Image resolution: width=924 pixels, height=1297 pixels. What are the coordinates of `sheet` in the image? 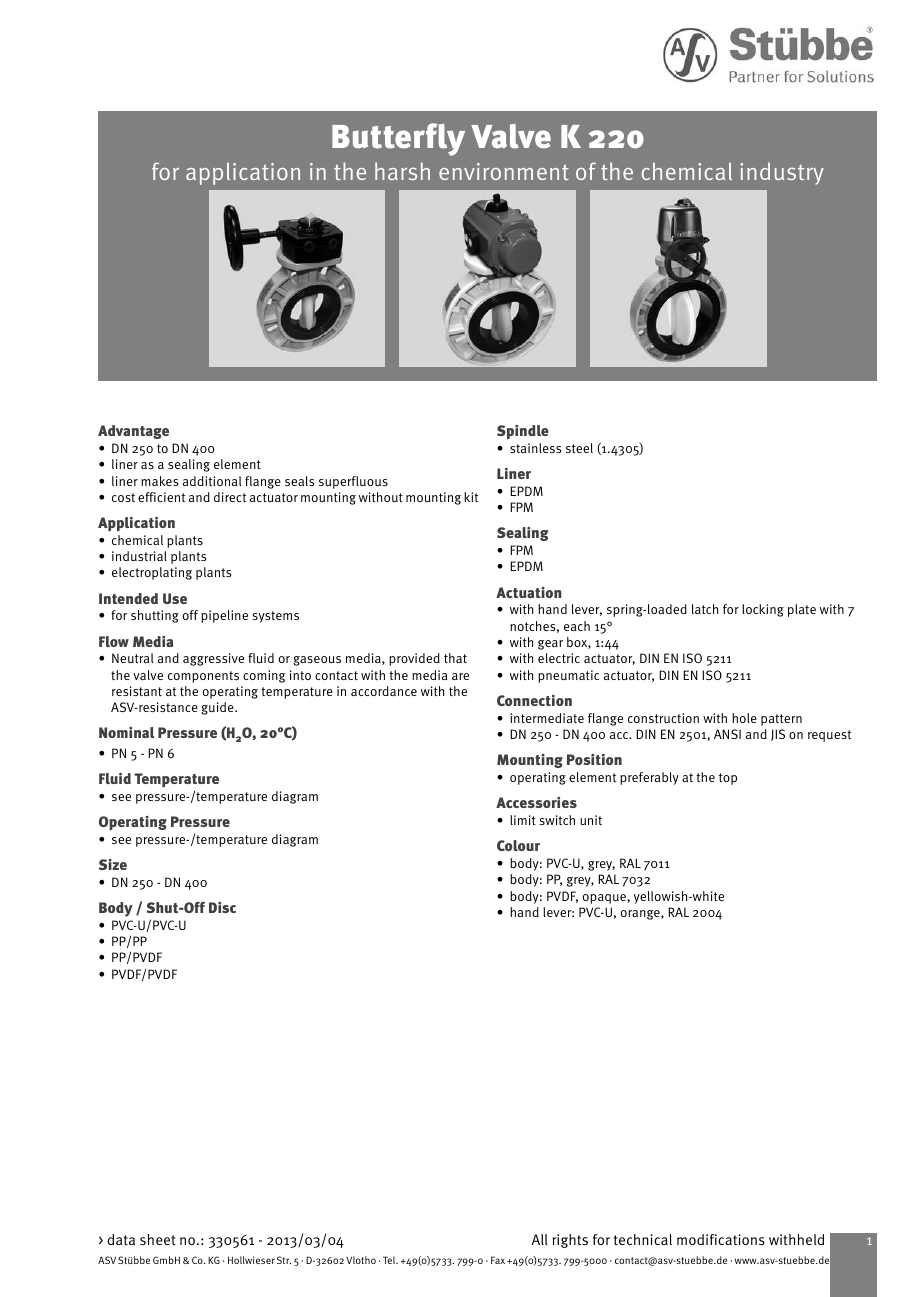 It's located at (158, 1239).
